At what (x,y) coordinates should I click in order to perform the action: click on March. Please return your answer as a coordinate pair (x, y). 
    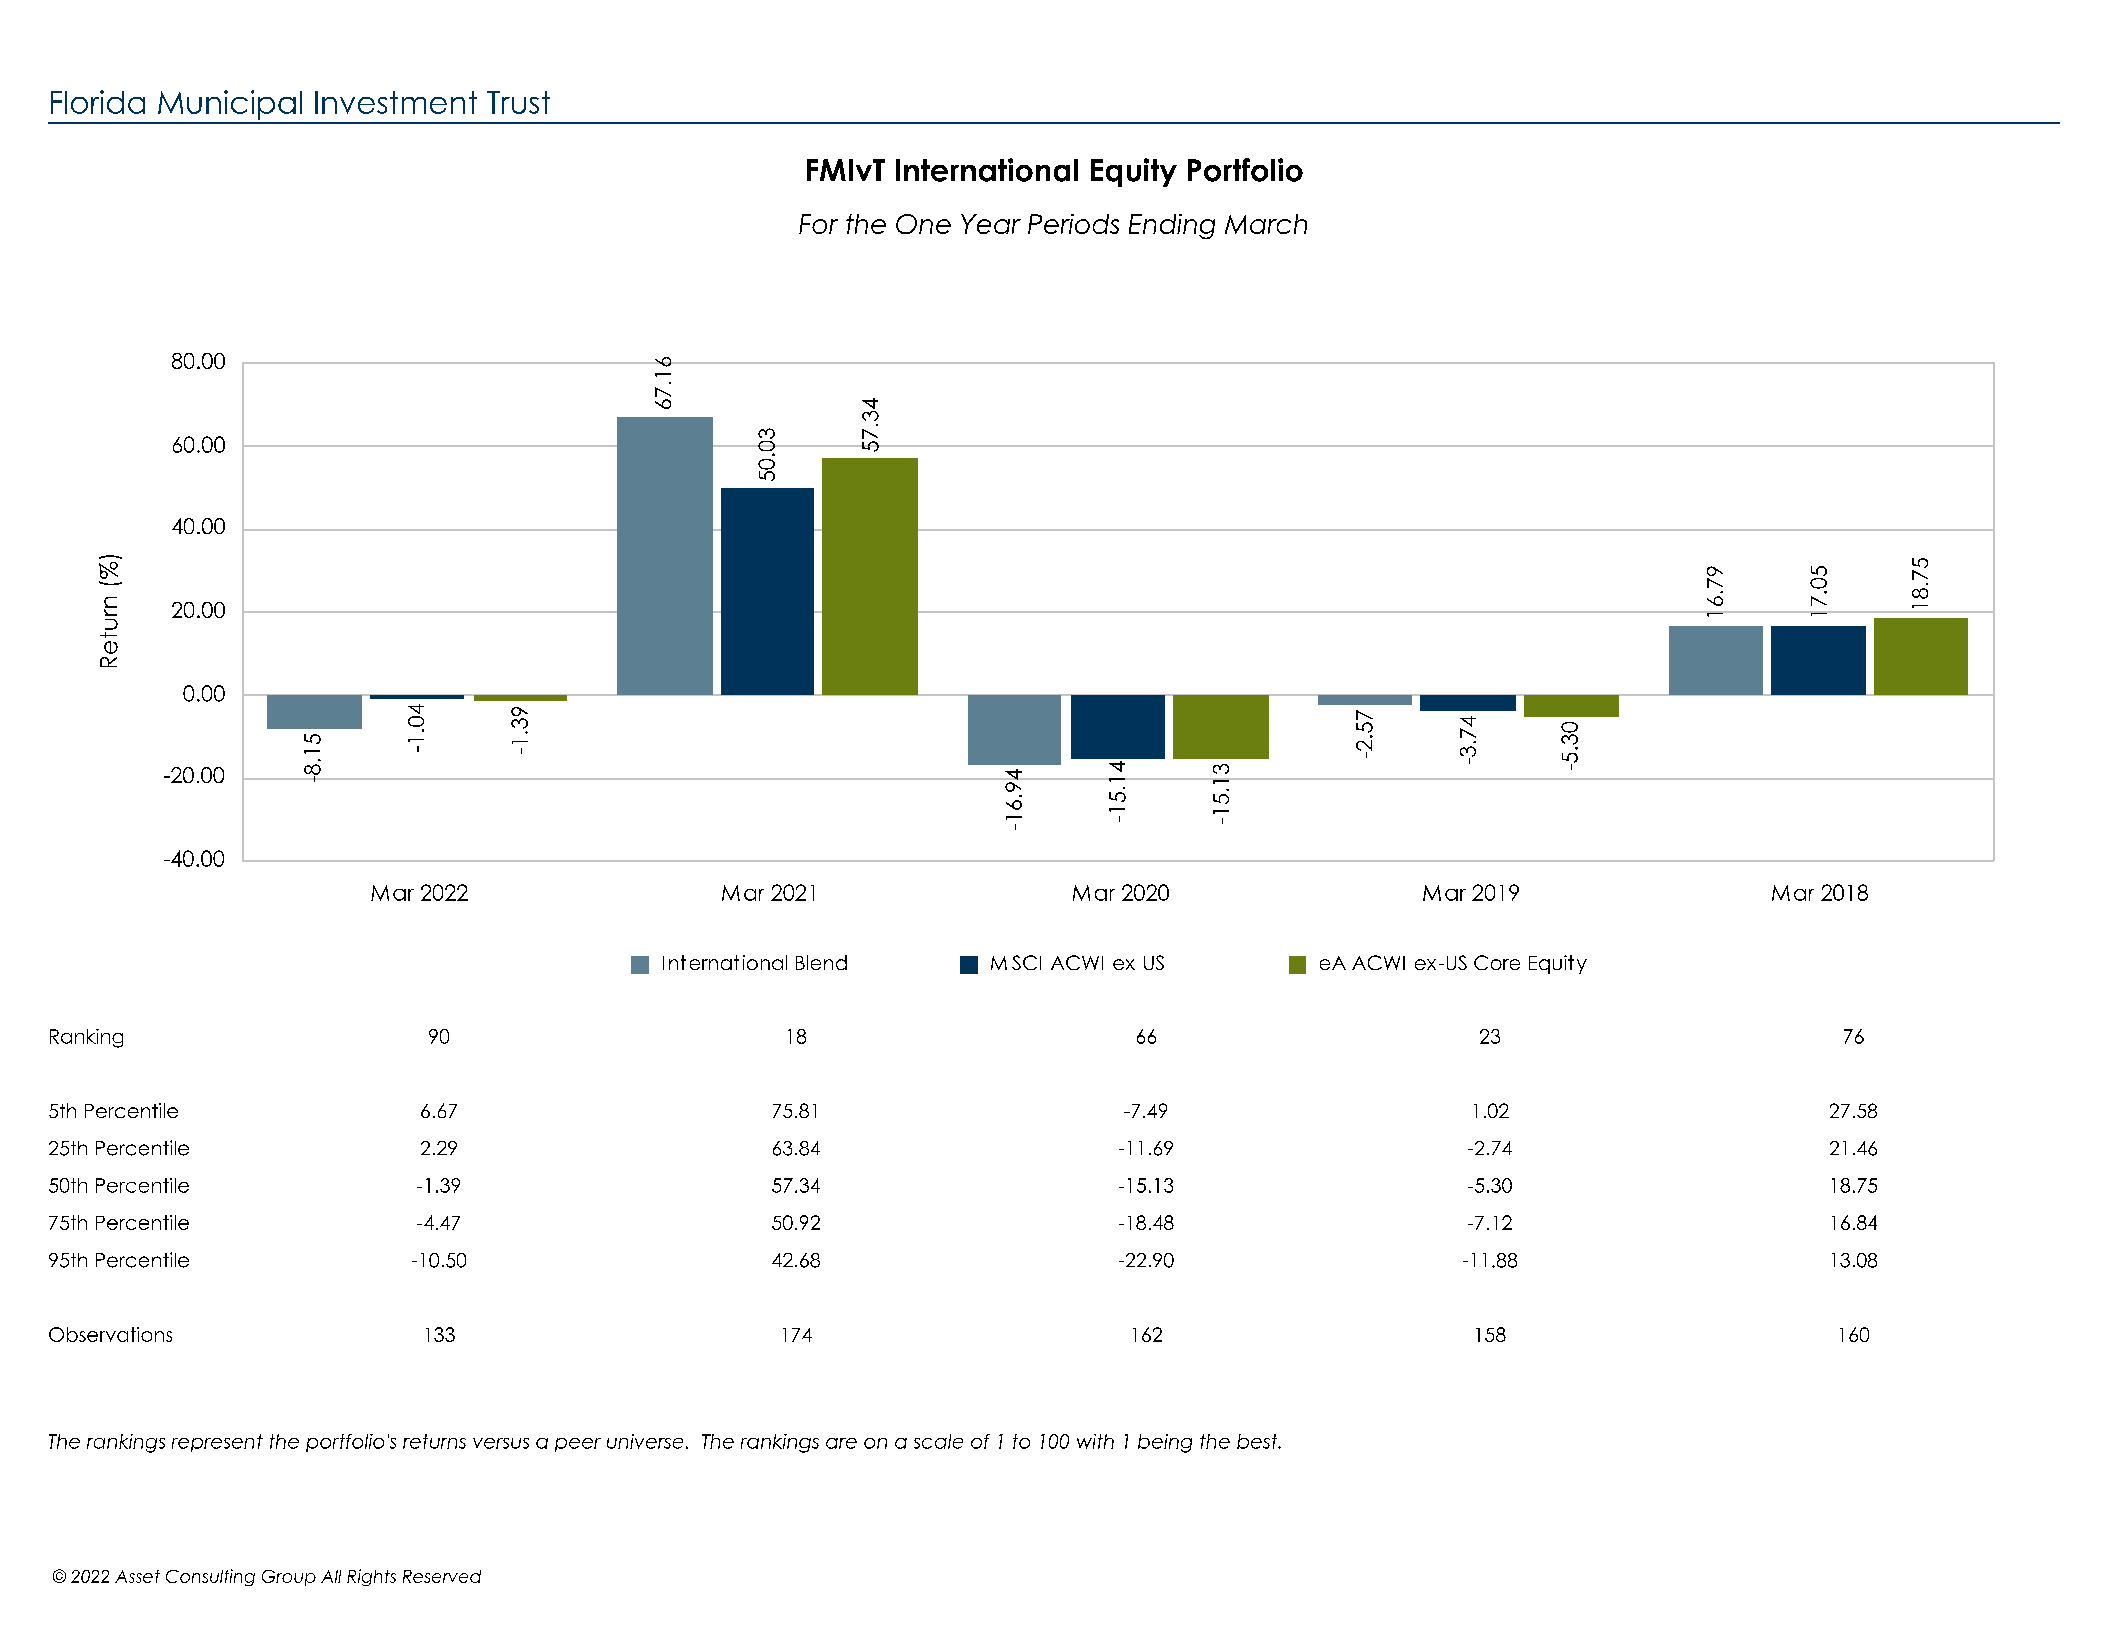
    Looking at the image, I should click on (1266, 224).
